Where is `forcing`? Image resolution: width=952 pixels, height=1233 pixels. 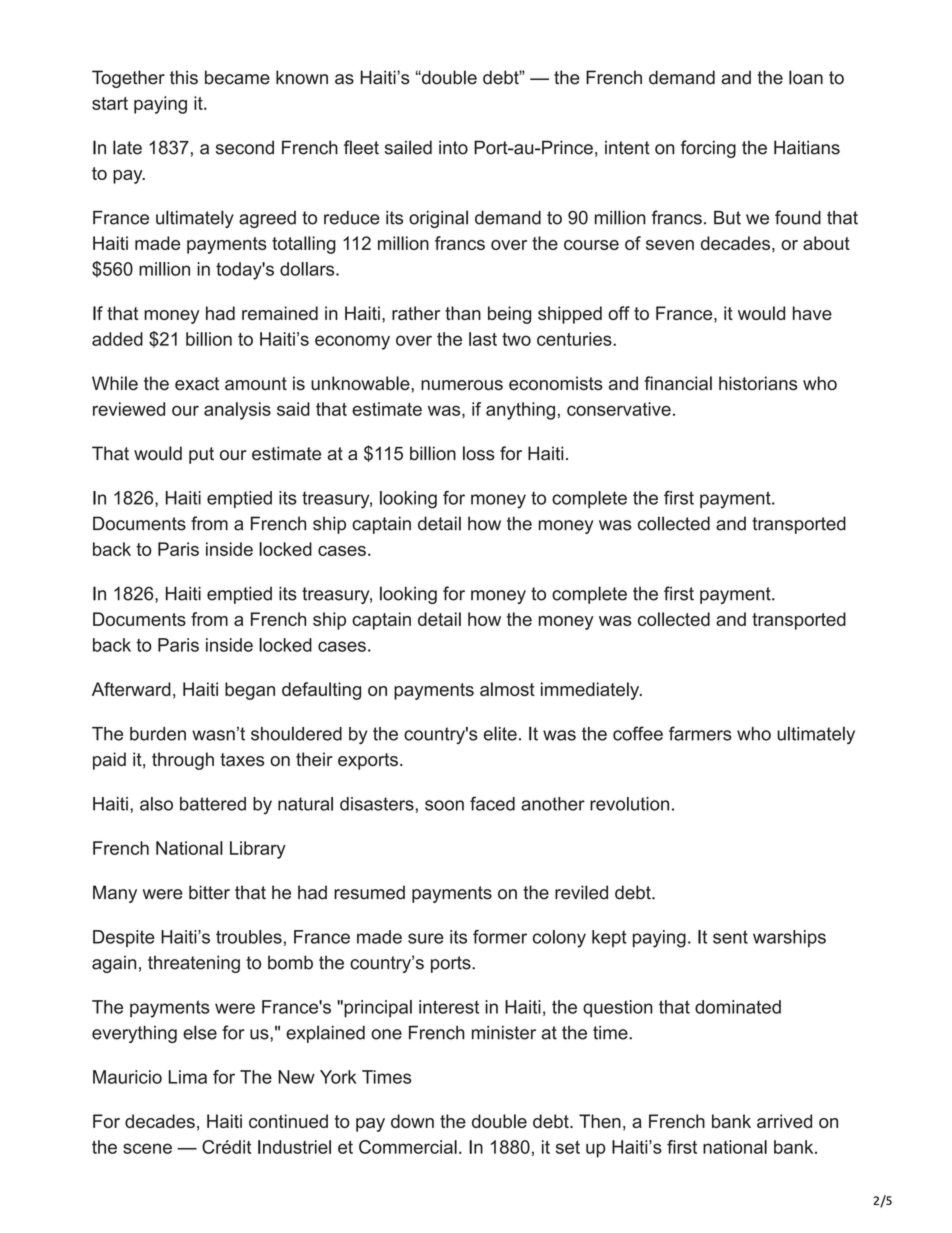
forcing is located at coordinates (708, 149).
